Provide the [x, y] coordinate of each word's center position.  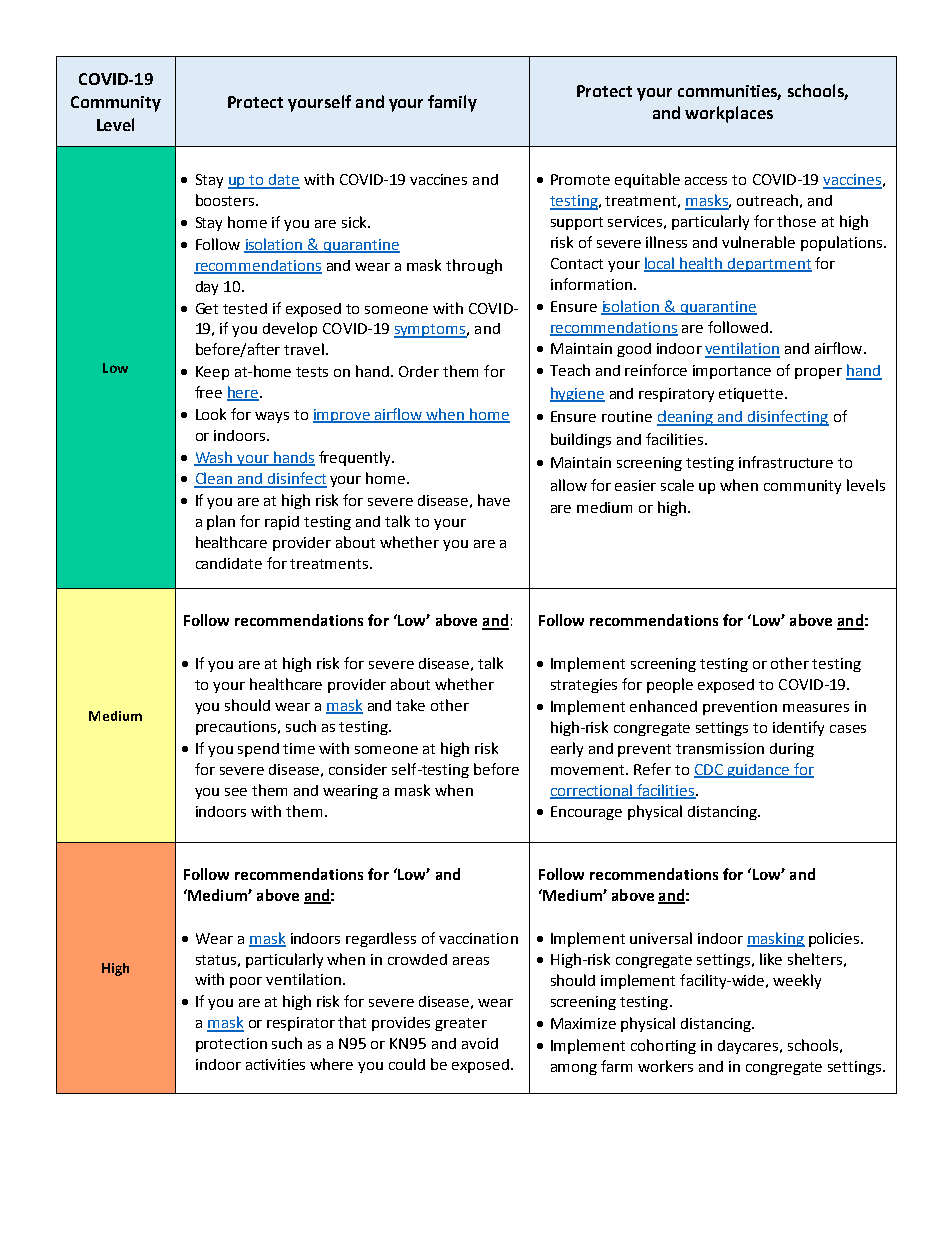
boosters [226, 200]
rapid [282, 523]
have [494, 500]
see [236, 792]
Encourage [586, 813]
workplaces [729, 114]
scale [677, 485]
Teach [570, 370]
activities [275, 1064]
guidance [758, 771]
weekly [797, 981]
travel [304, 349]
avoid [480, 1043]
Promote [580, 179]
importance [732, 372]
